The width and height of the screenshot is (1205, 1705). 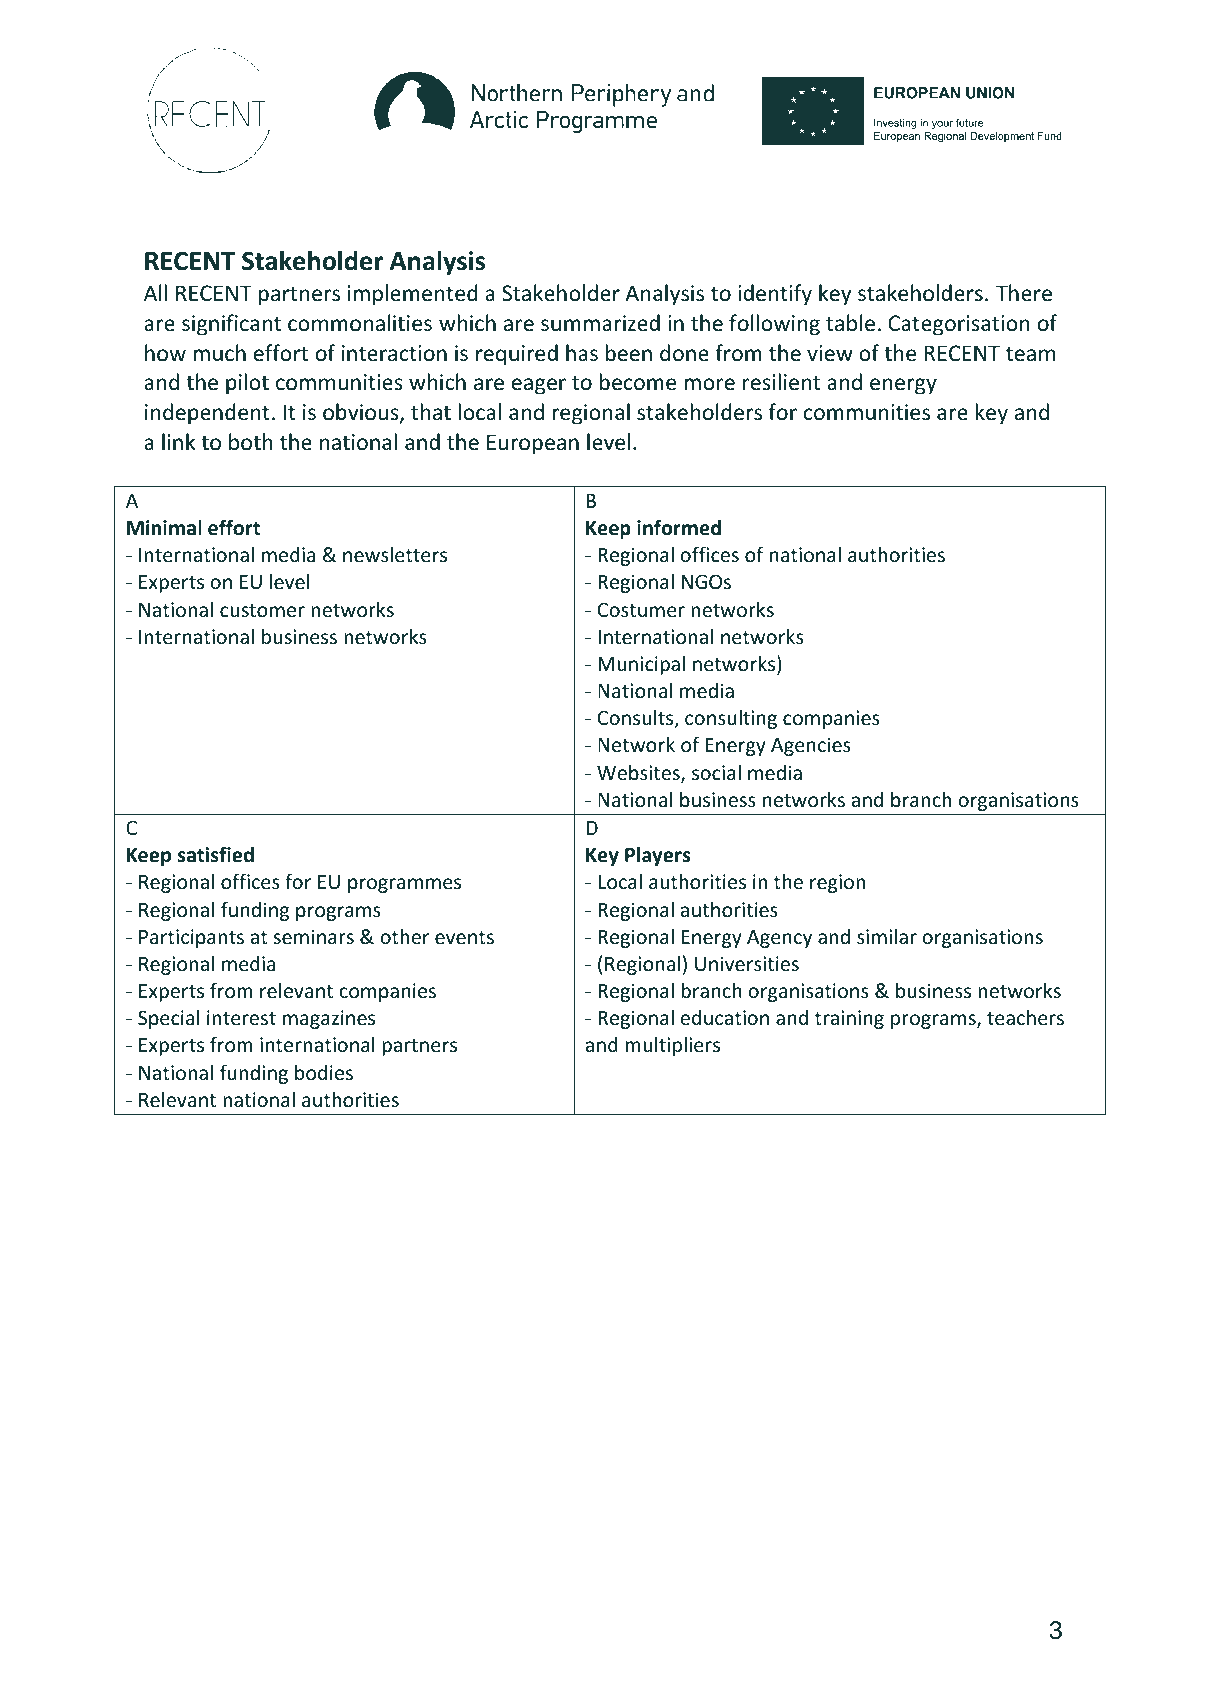 What do you see at coordinates (641, 665) in the screenshot?
I see `Municipal` at bounding box center [641, 665].
